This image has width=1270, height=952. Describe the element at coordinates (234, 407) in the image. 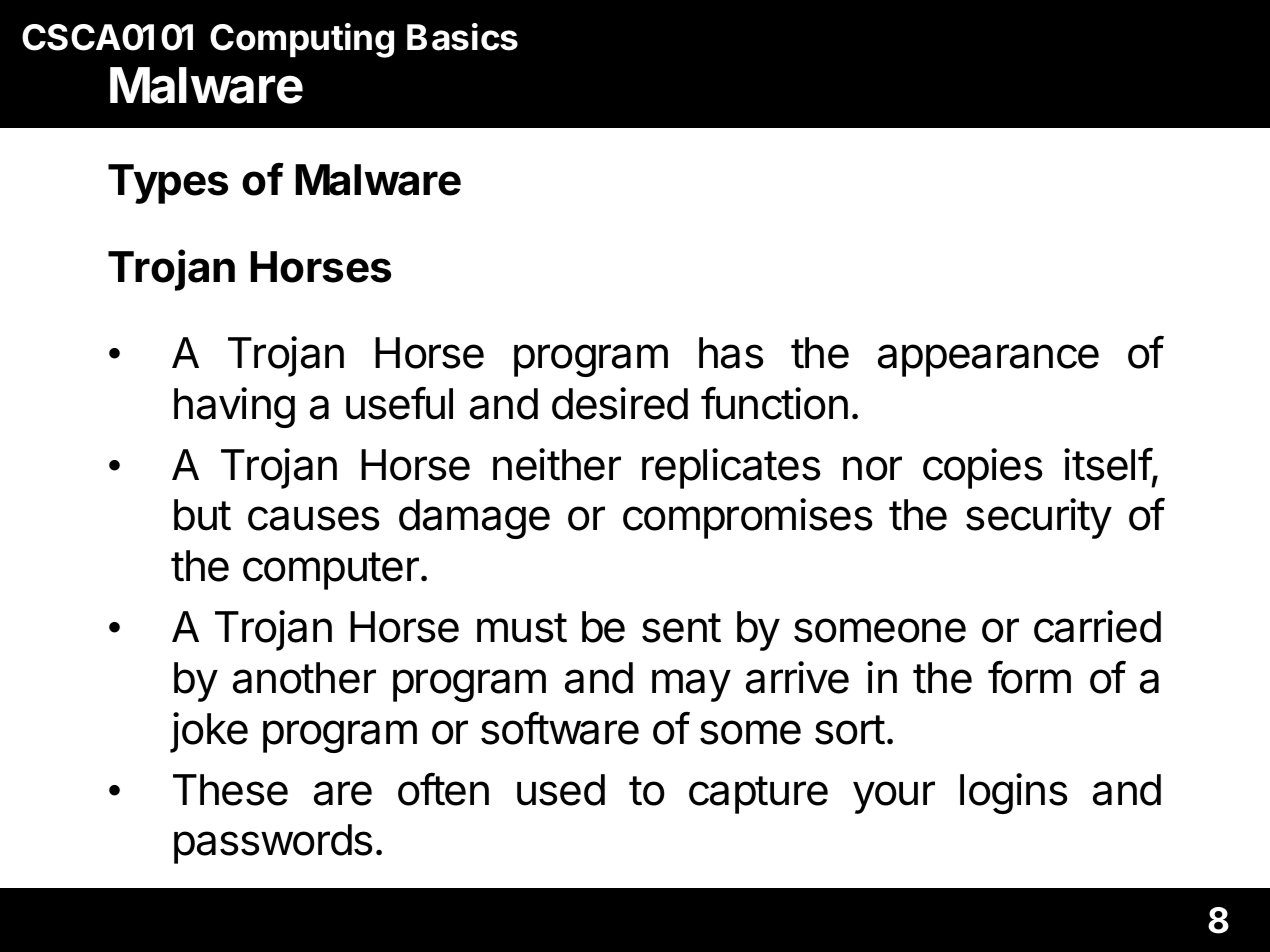

I see `having` at that location.
